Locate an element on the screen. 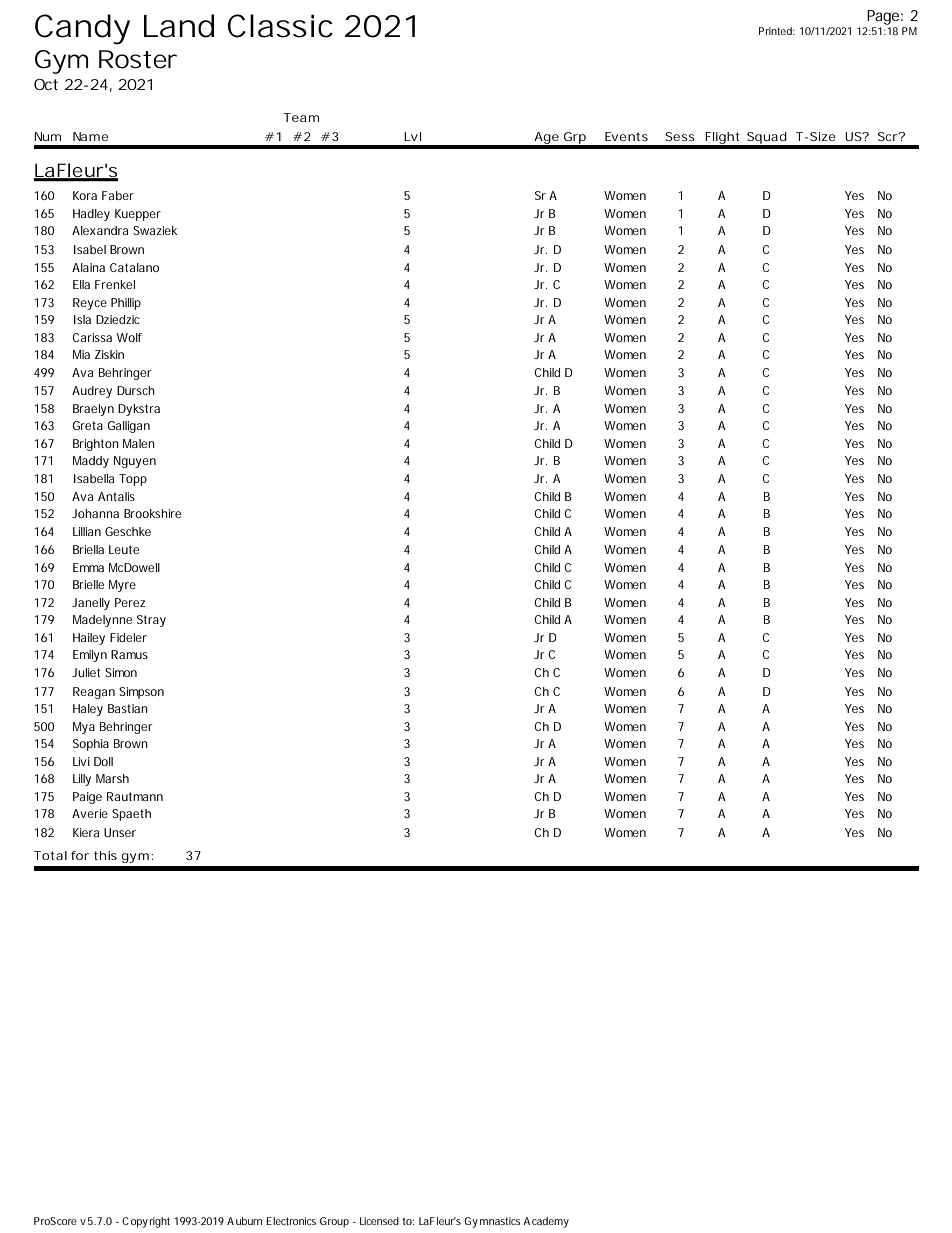  Page is located at coordinates (882, 19).
